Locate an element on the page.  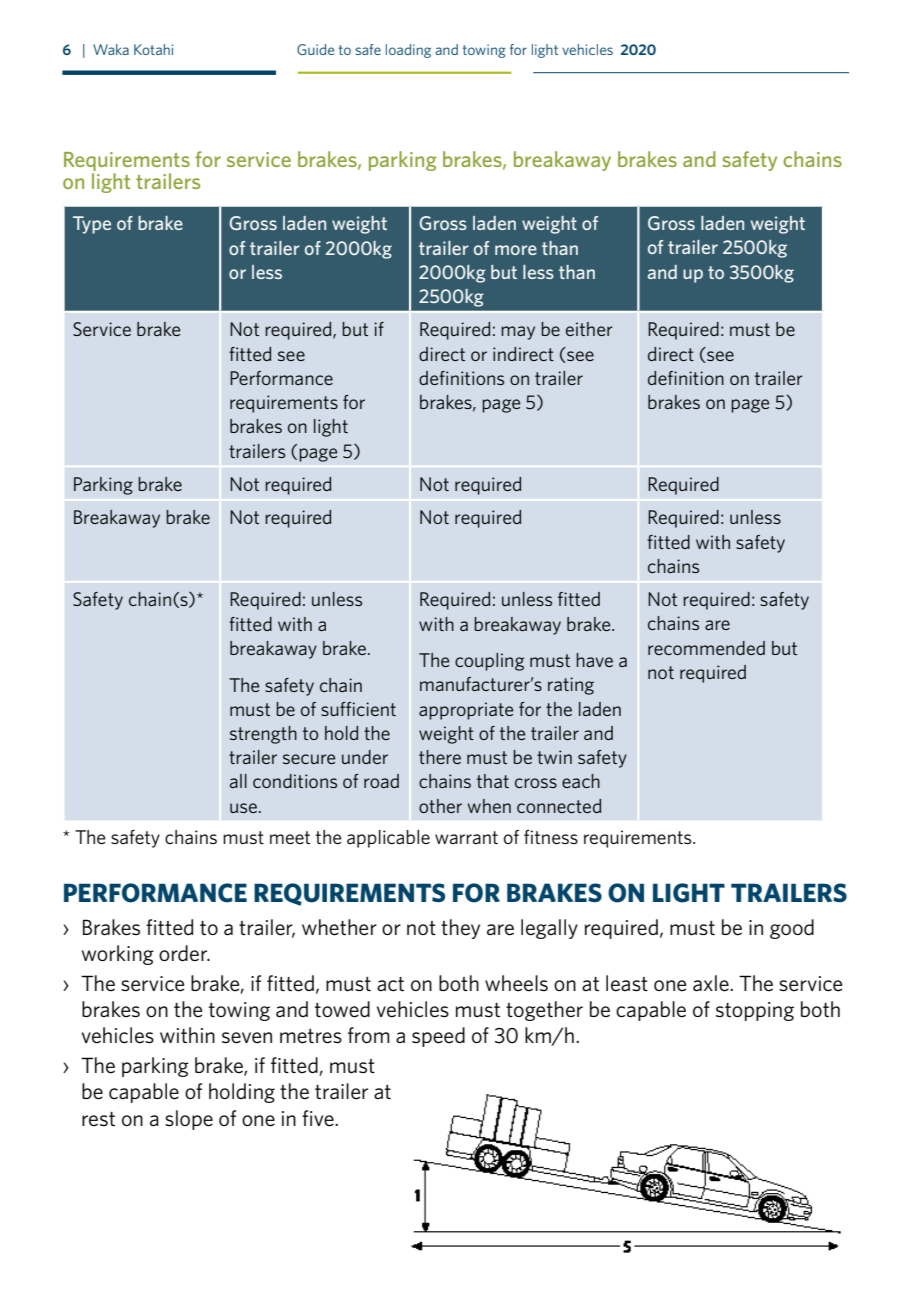
Waka is located at coordinates (111, 49).
